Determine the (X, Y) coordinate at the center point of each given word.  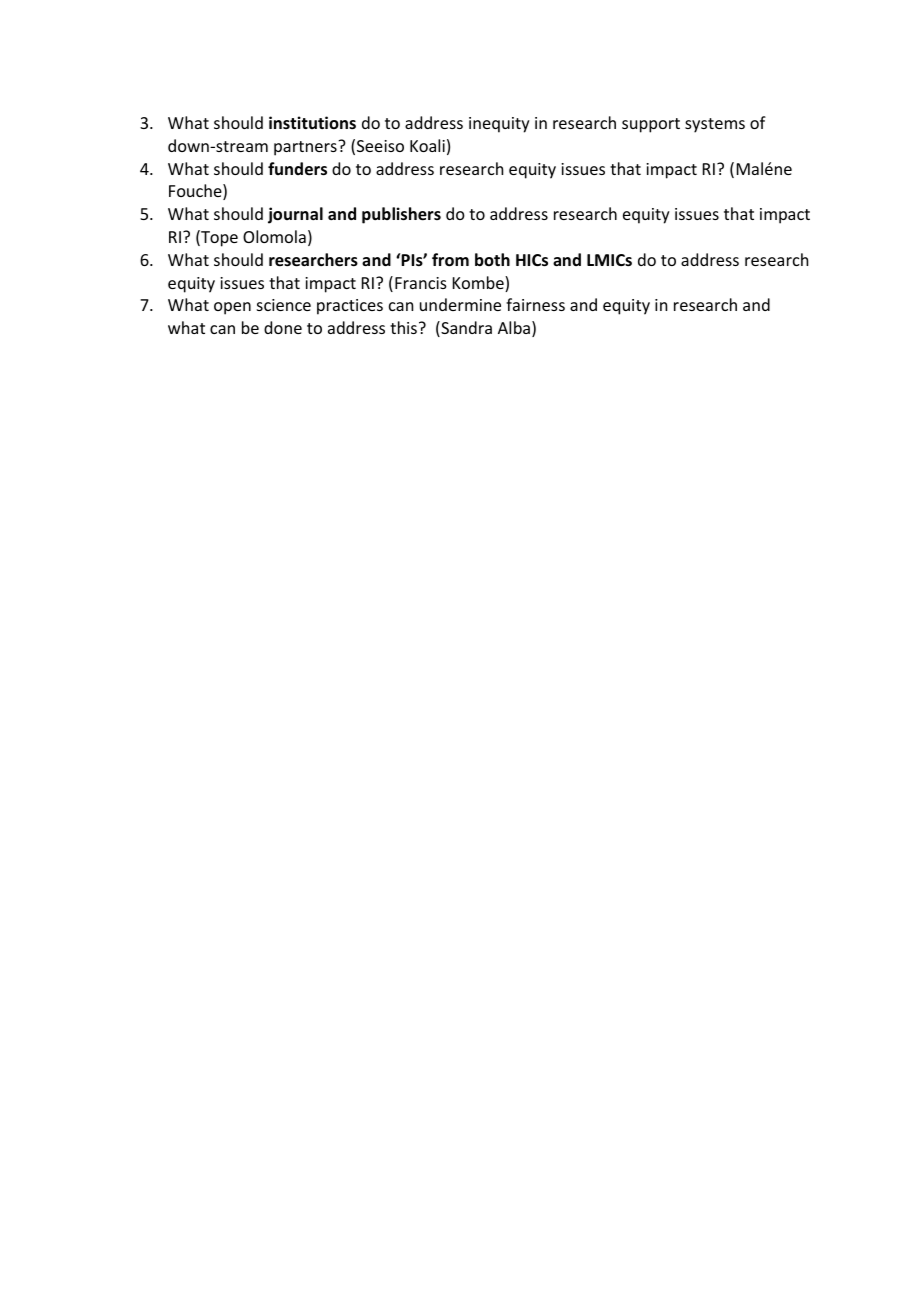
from (450, 260)
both (492, 259)
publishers (401, 215)
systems (715, 125)
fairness (535, 304)
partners (306, 148)
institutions (312, 122)
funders (297, 169)
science (284, 305)
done (283, 327)
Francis (421, 283)
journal (295, 215)
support (651, 125)
